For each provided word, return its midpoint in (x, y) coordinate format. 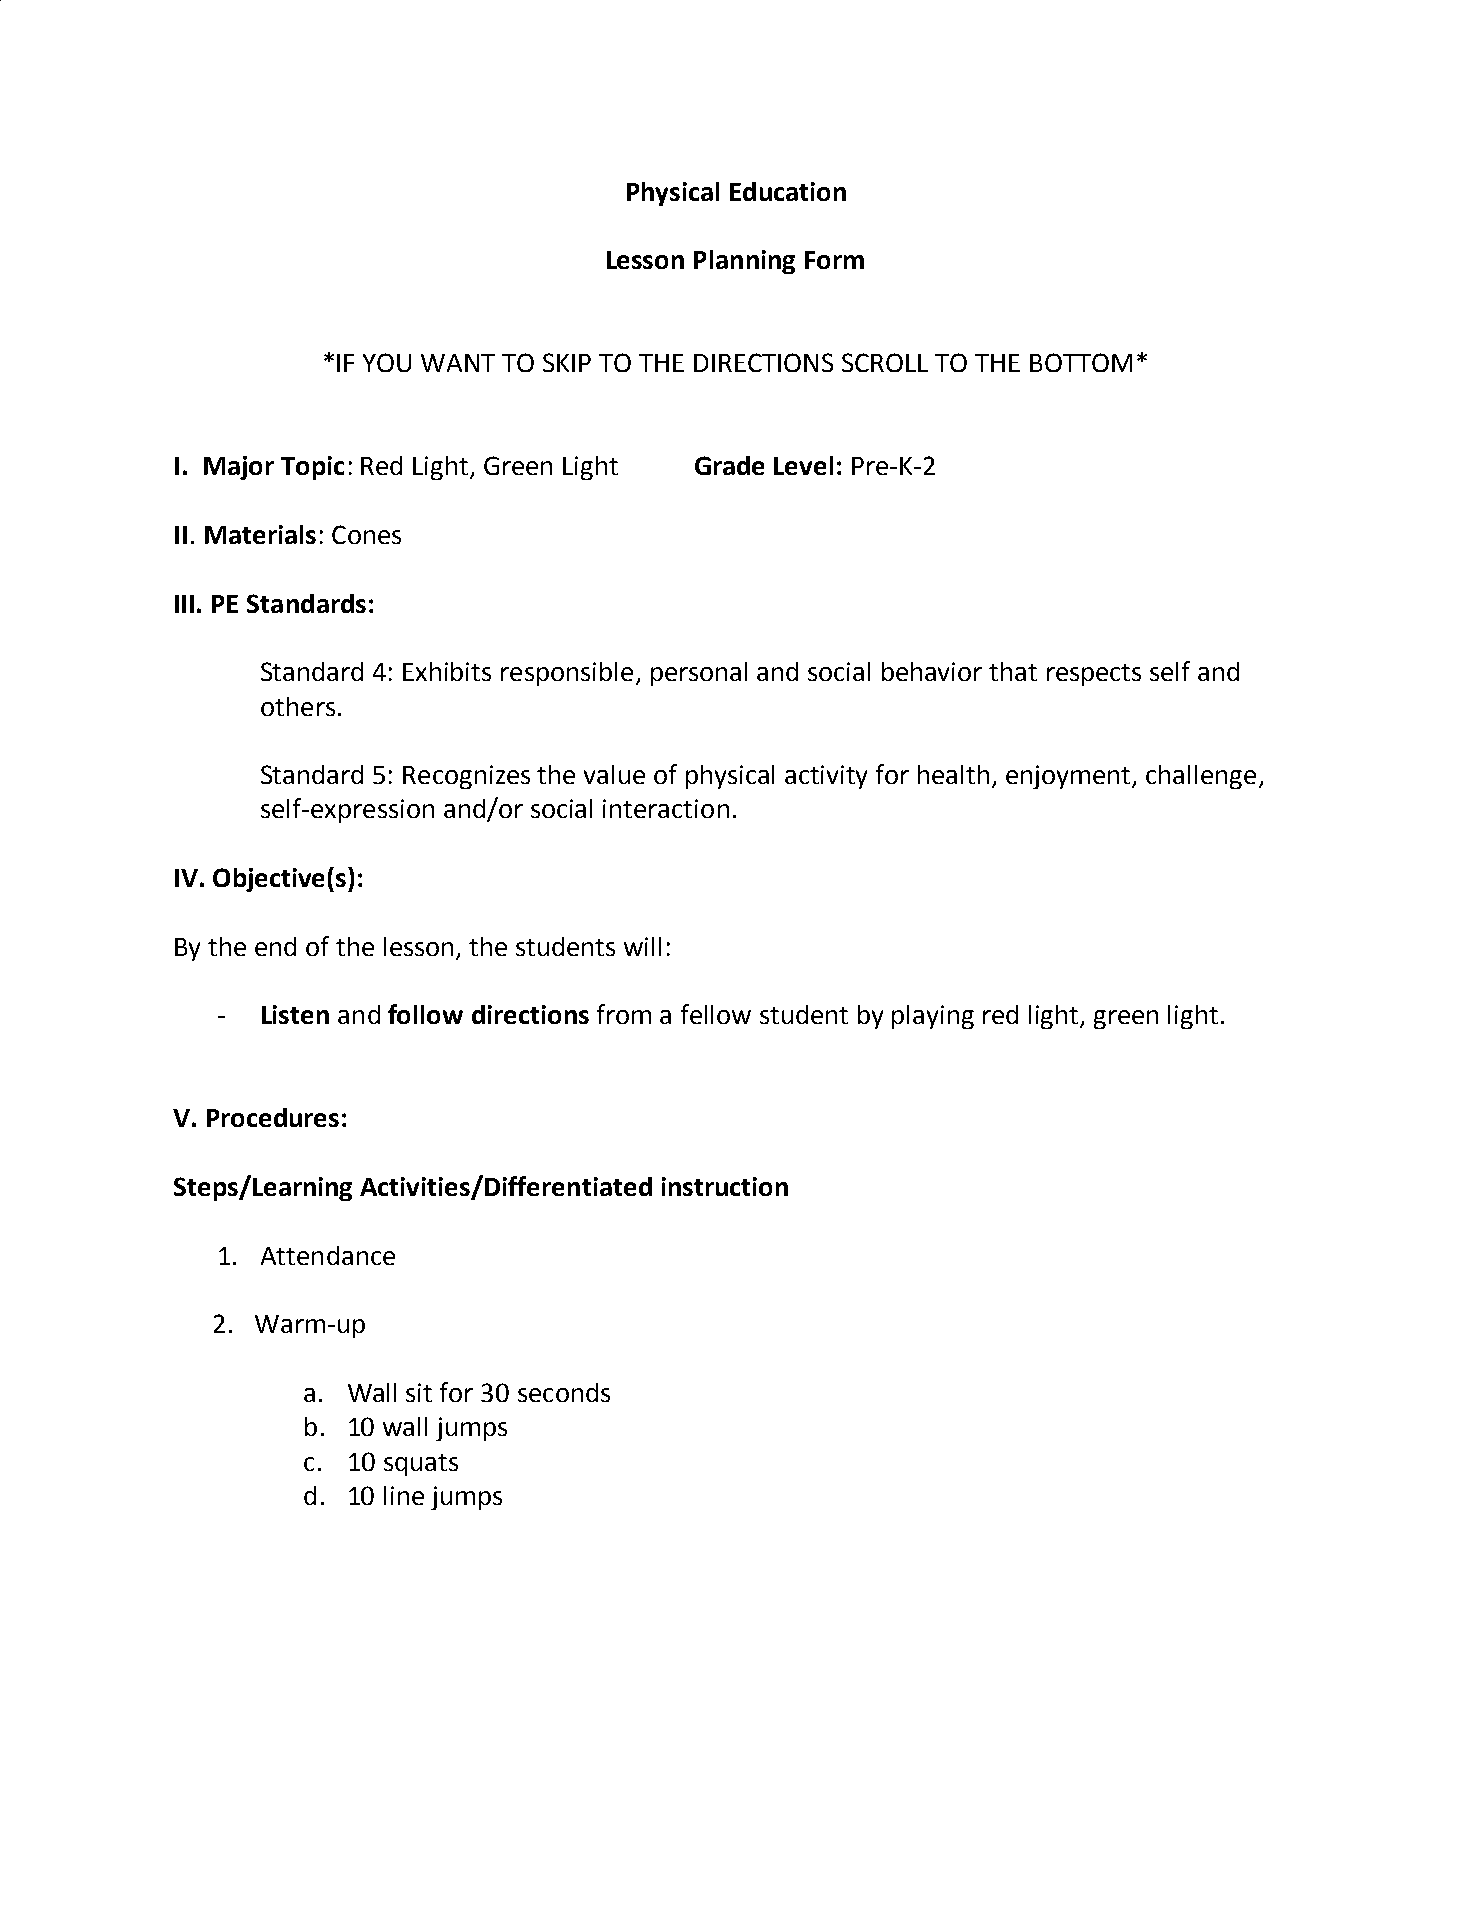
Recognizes (466, 777)
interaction (666, 808)
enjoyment (1070, 777)
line (404, 1495)
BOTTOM (1081, 362)
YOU (387, 362)
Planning (744, 262)
